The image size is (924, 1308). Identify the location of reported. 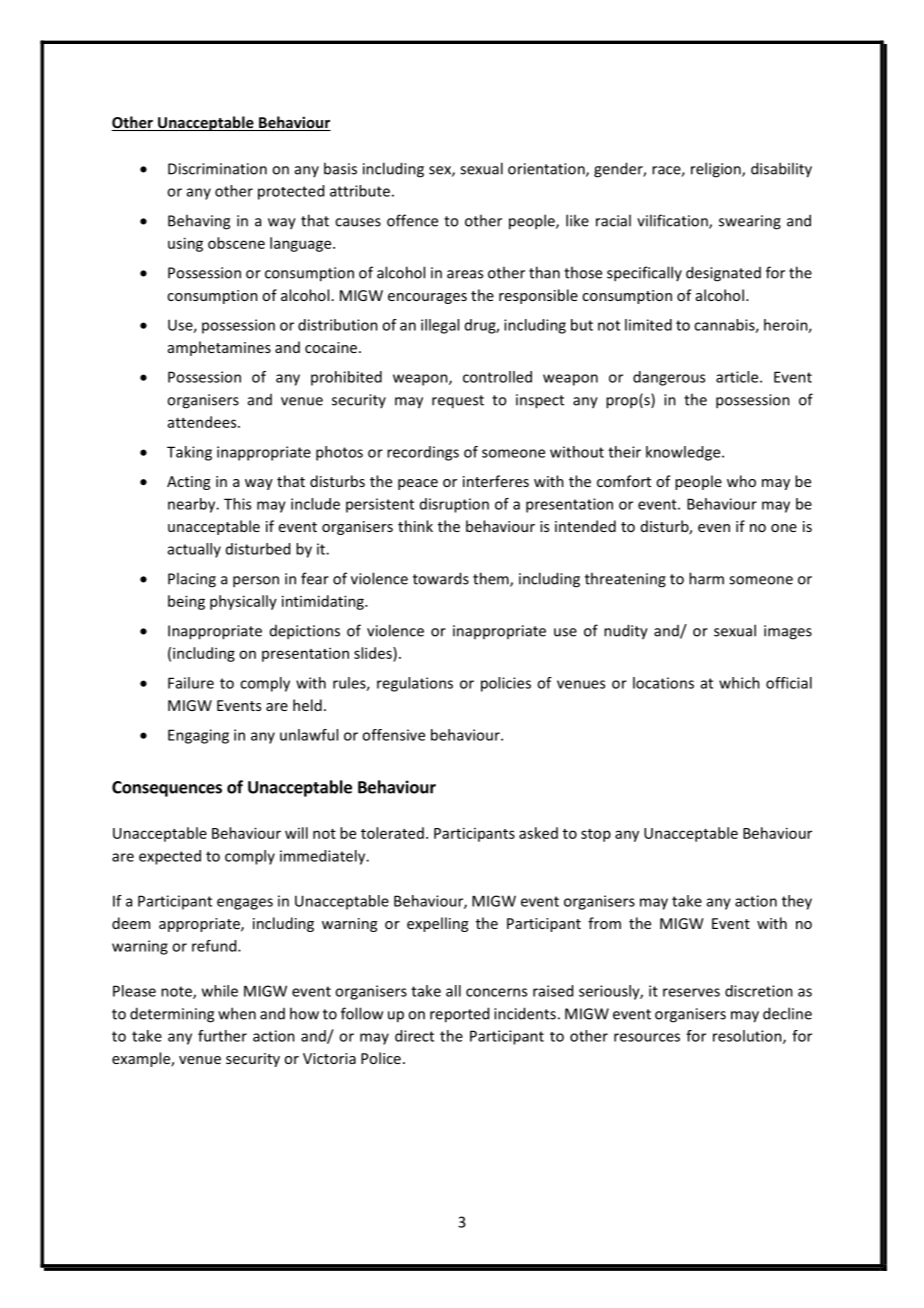
(459, 1015).
